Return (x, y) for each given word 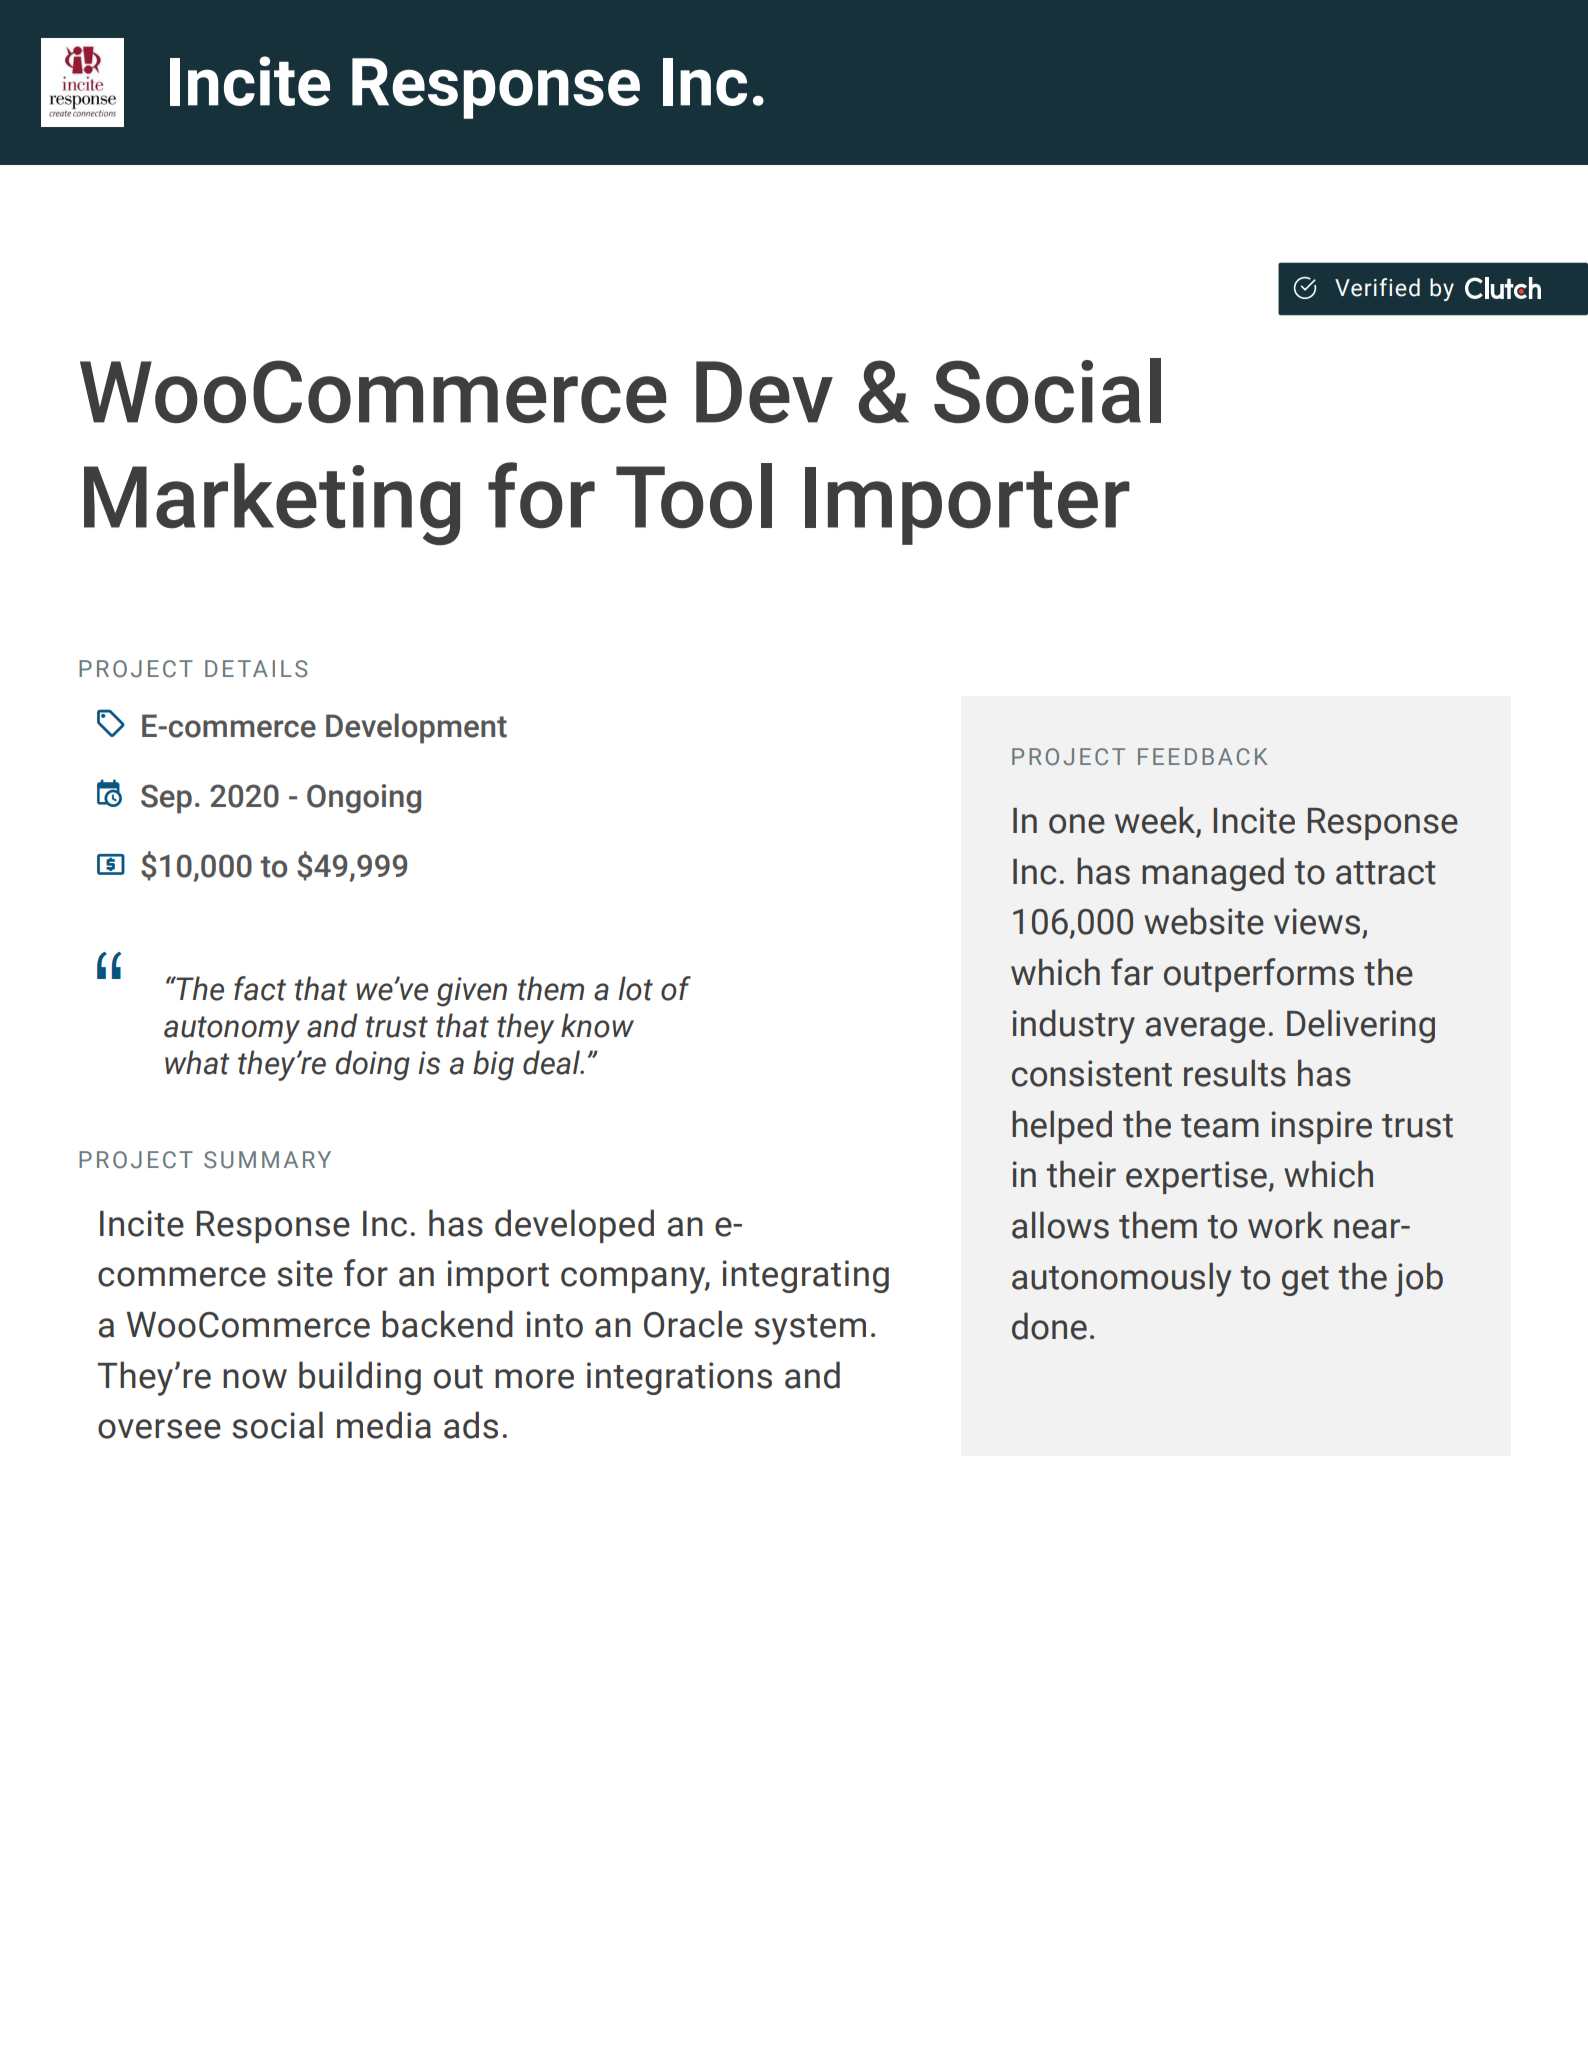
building (360, 1378)
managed (1213, 874)
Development (416, 728)
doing (373, 1065)
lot (635, 988)
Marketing (272, 504)
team (1220, 1126)
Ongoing (364, 799)
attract (1386, 873)
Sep (166, 799)
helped (1062, 1127)
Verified (1377, 287)
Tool (694, 496)
